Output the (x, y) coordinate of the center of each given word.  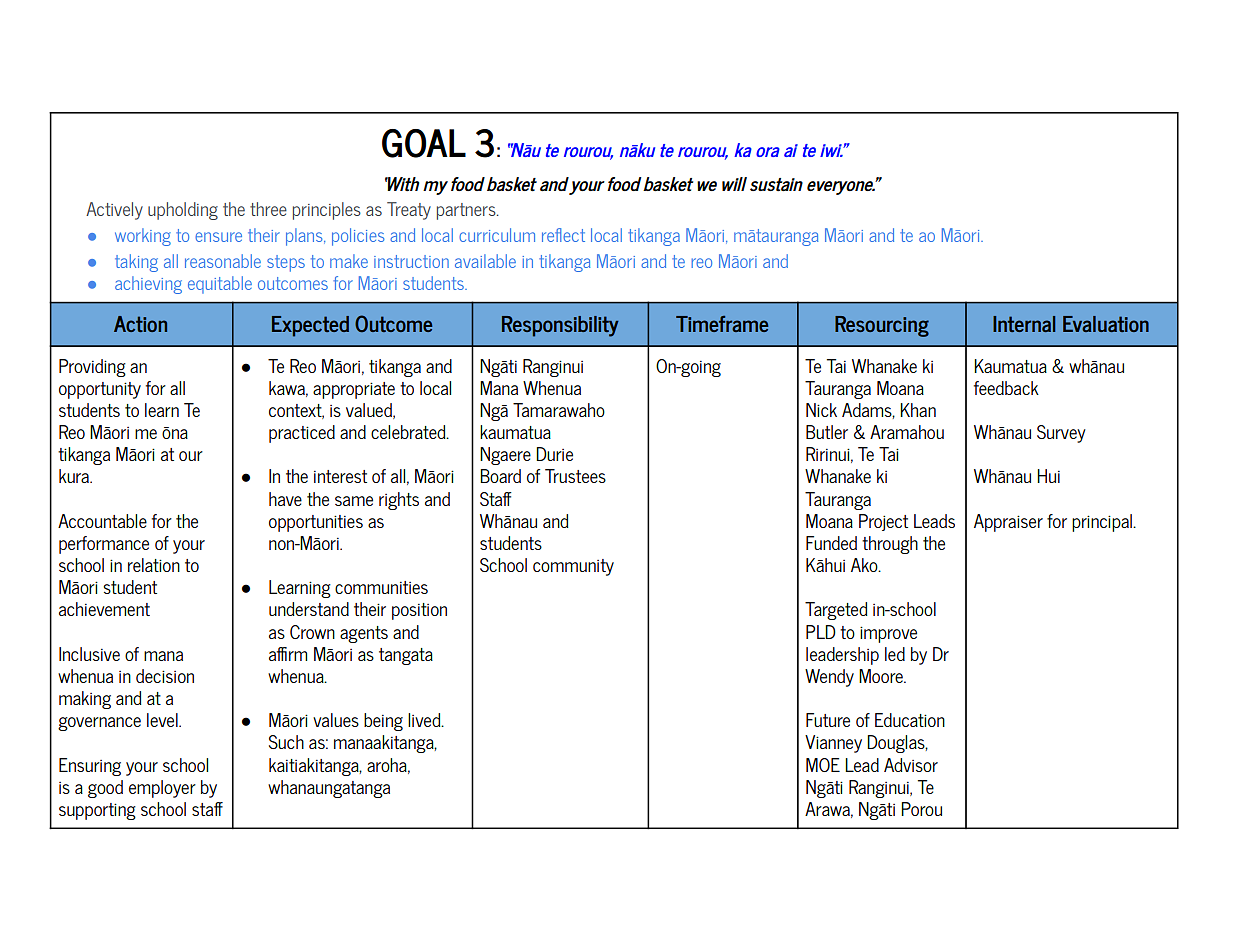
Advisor (911, 765)
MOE (823, 765)
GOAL (424, 143)
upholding (183, 211)
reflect (563, 235)
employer (162, 789)
